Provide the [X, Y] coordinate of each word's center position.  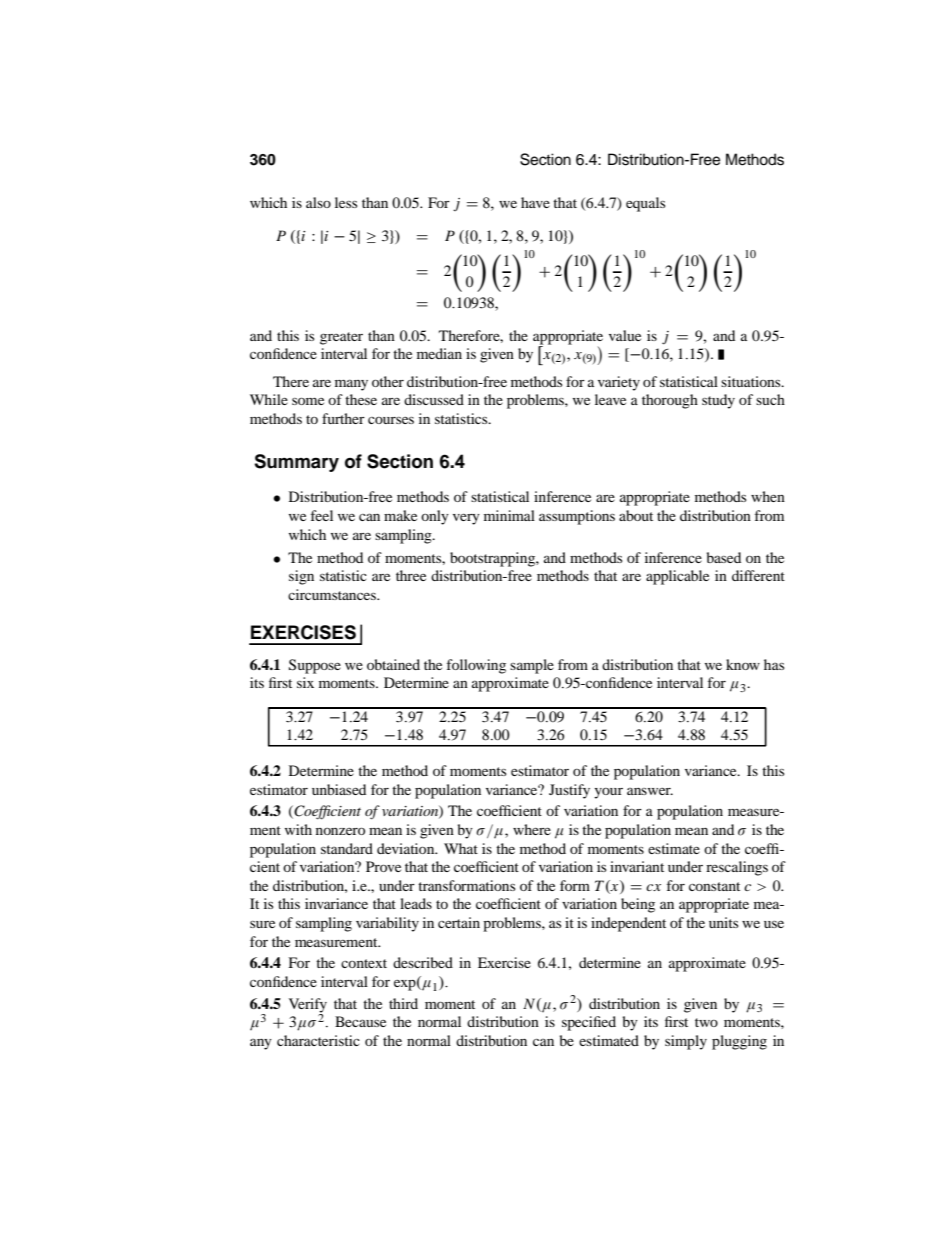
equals [645, 204]
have [535, 202]
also [318, 202]
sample [532, 666]
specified [589, 1023]
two [706, 1022]
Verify [308, 1006]
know [743, 664]
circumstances [333, 594]
